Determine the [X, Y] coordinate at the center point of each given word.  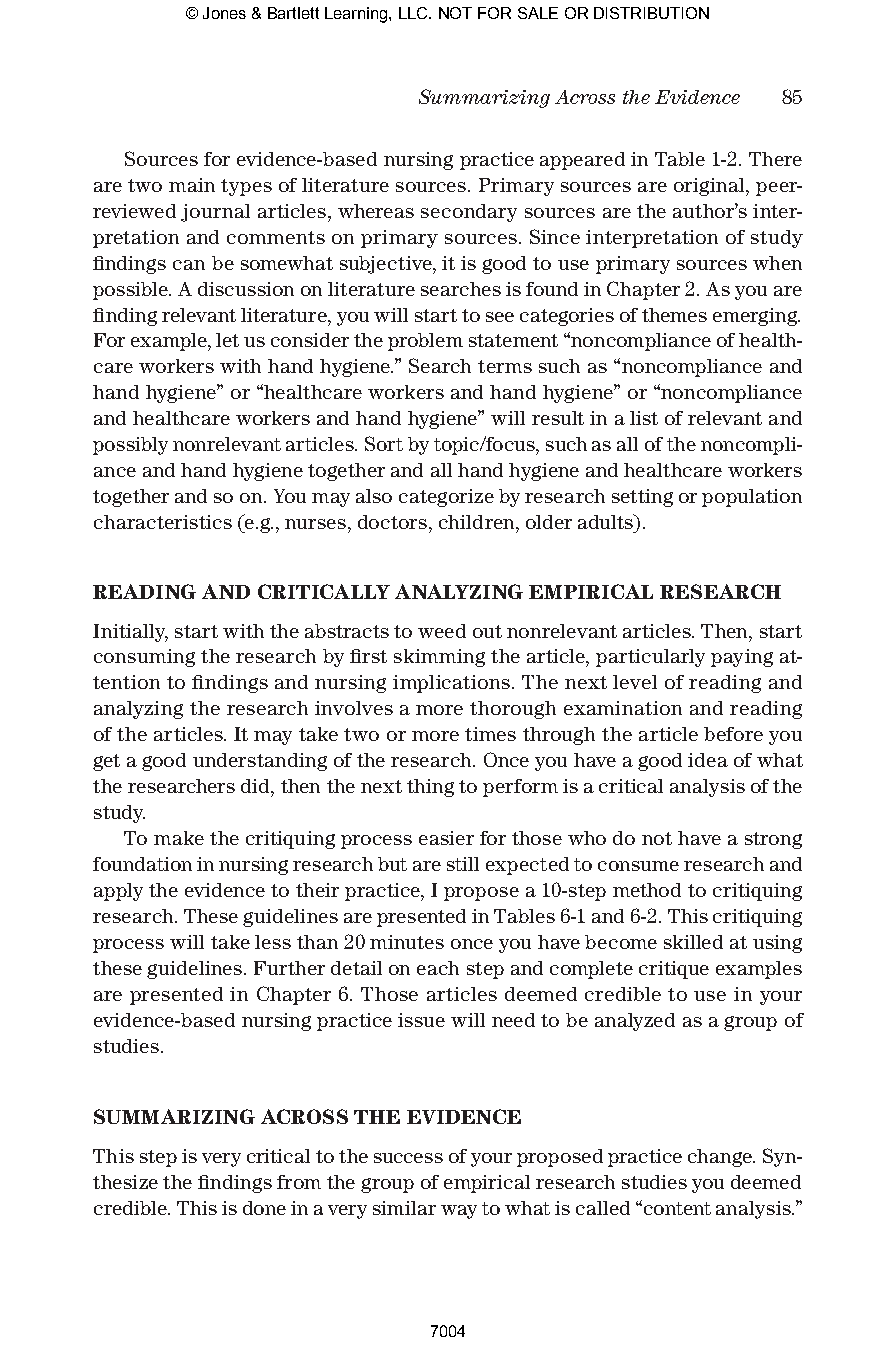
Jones [224, 13]
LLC [414, 13]
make [179, 838]
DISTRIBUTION [651, 13]
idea [708, 760]
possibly [130, 446]
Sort [384, 443]
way [459, 1212]
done [264, 1208]
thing [430, 788]
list [644, 418]
